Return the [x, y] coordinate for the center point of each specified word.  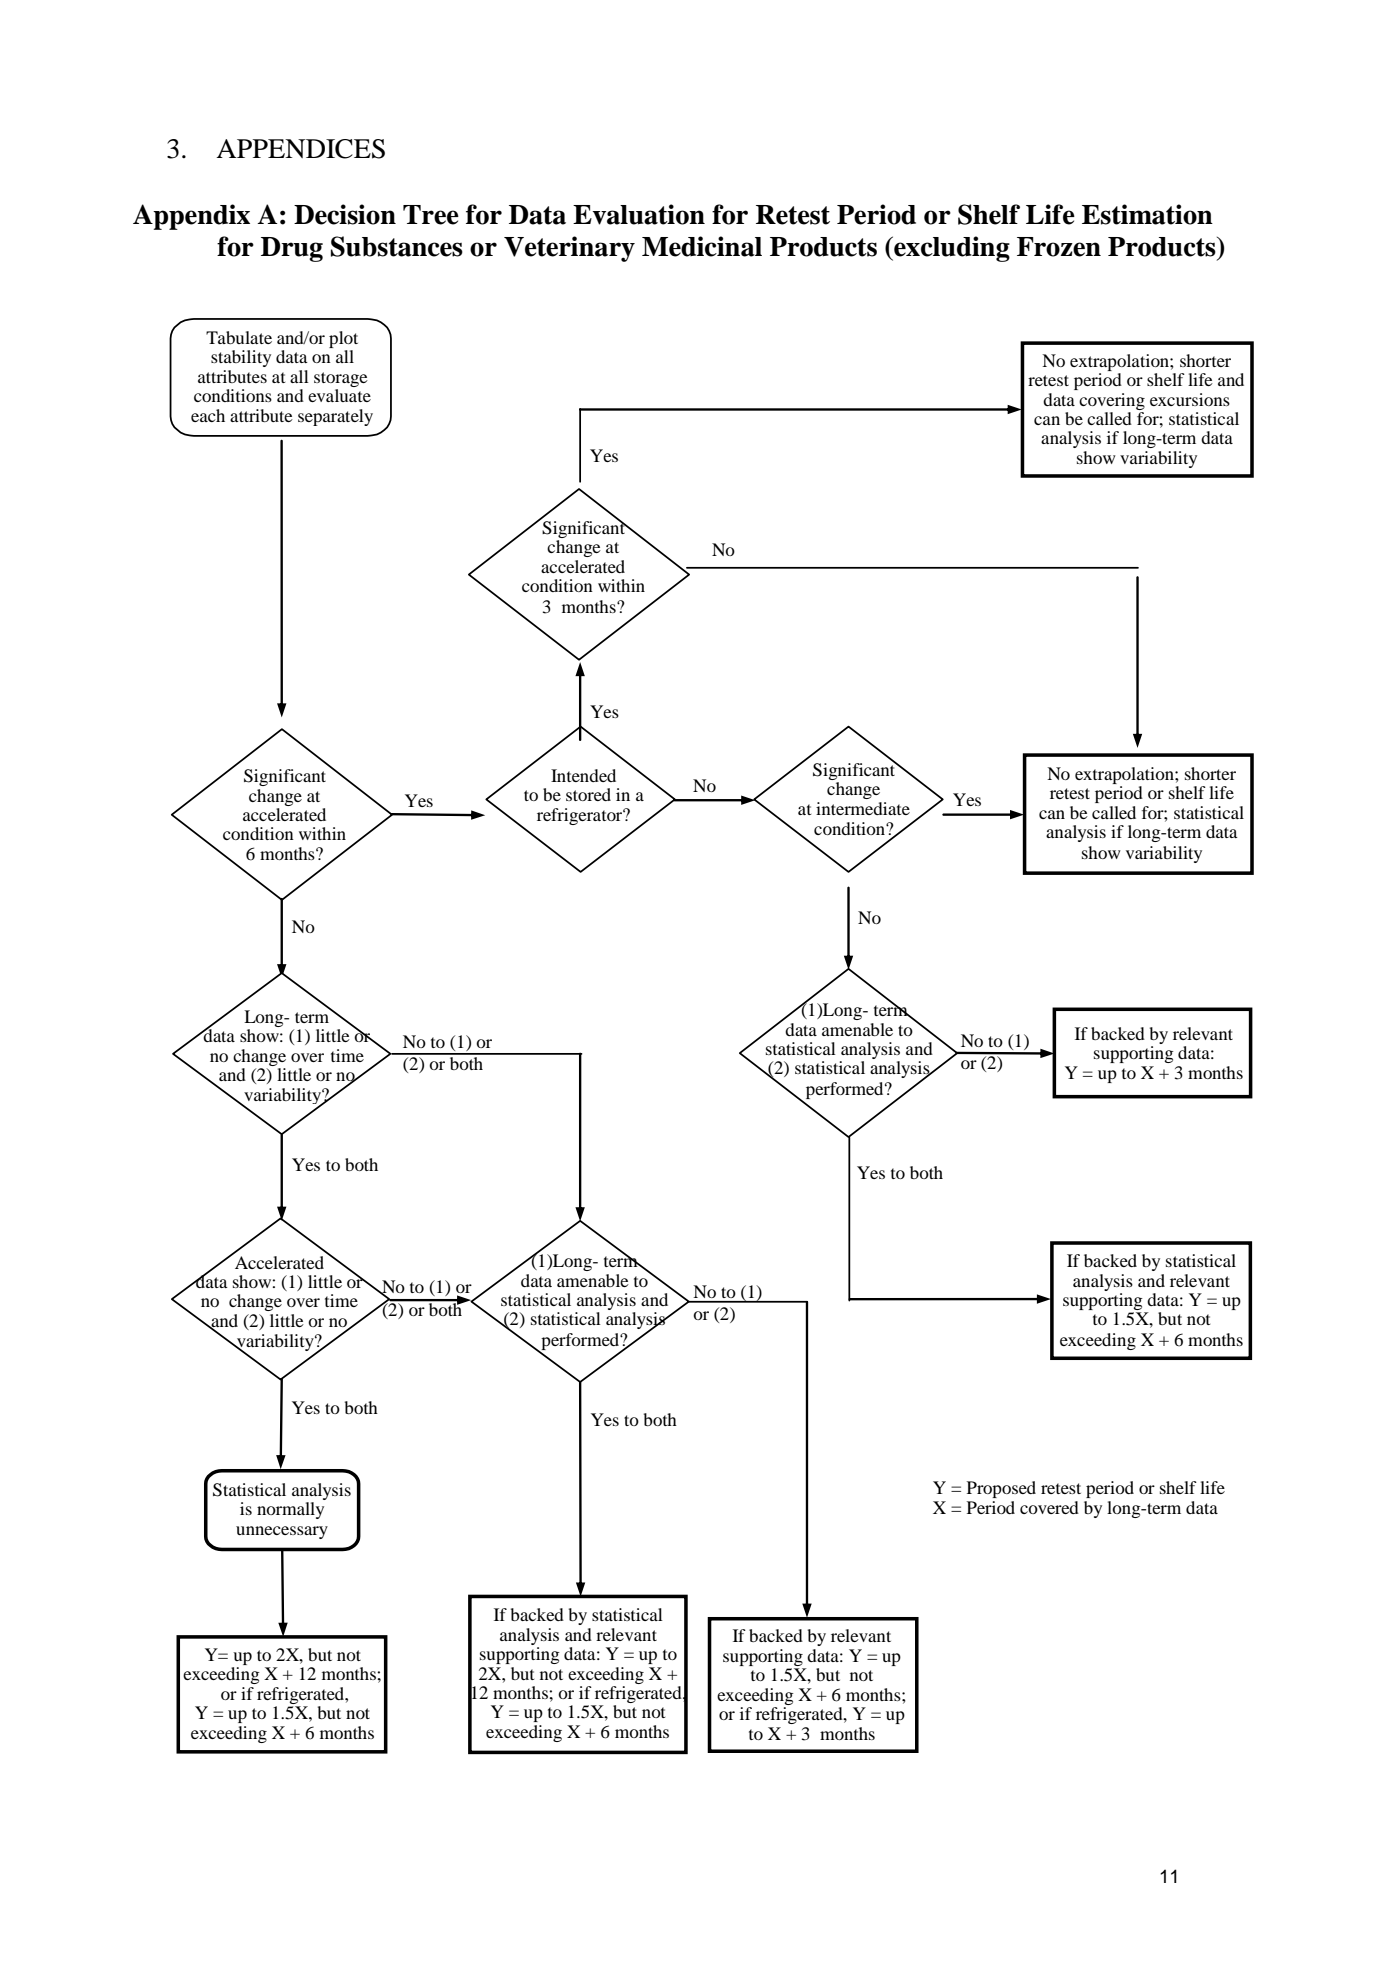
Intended [583, 775]
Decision [345, 214]
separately [335, 417]
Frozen [1059, 247]
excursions [1190, 399]
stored [588, 794]
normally [290, 1510]
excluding [951, 249]
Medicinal [702, 246]
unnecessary [282, 1532]
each [208, 415]
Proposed [1001, 1489]
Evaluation [639, 214]
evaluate [339, 395]
